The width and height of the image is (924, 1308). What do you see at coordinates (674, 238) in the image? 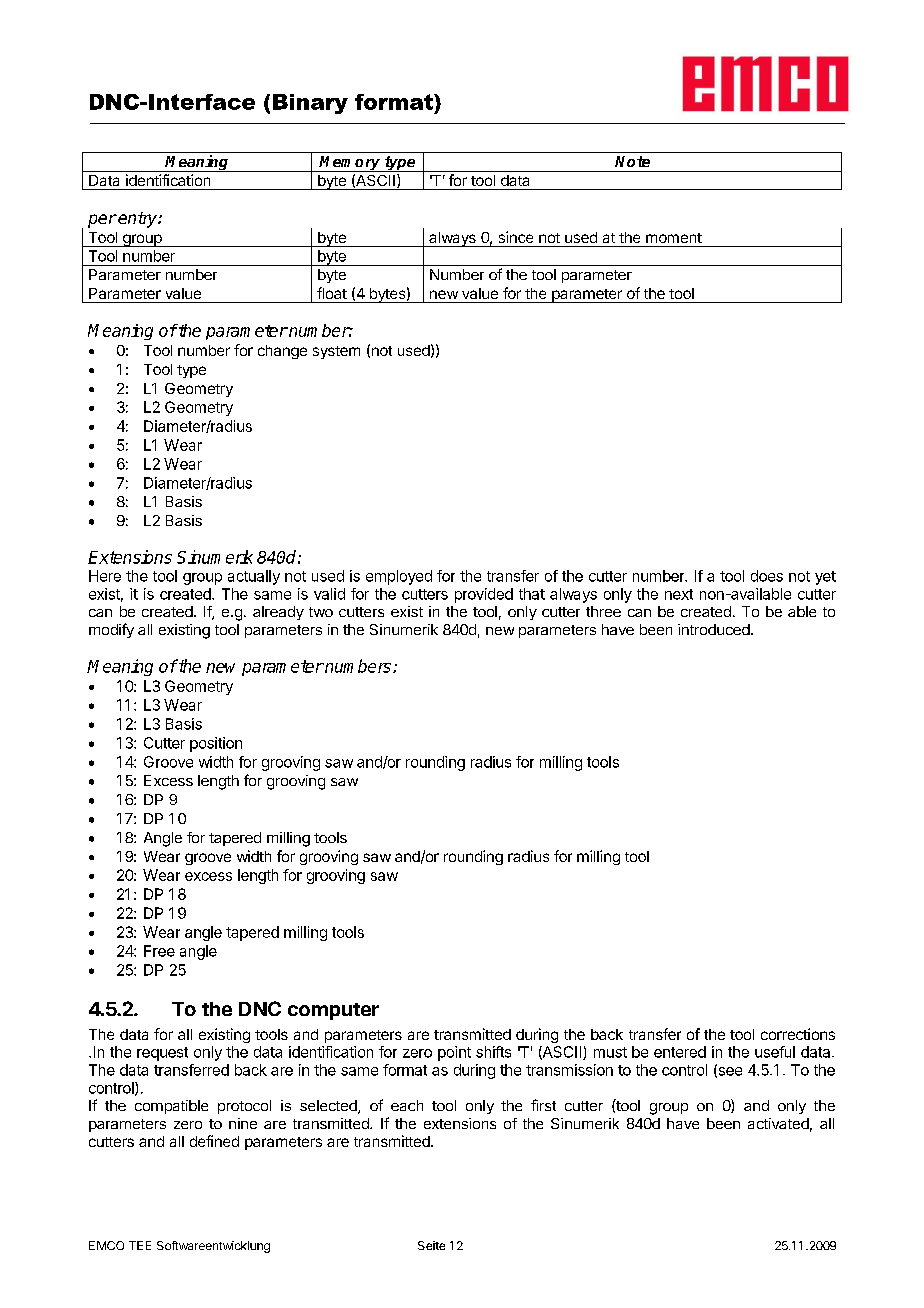
I see `moment` at bounding box center [674, 238].
